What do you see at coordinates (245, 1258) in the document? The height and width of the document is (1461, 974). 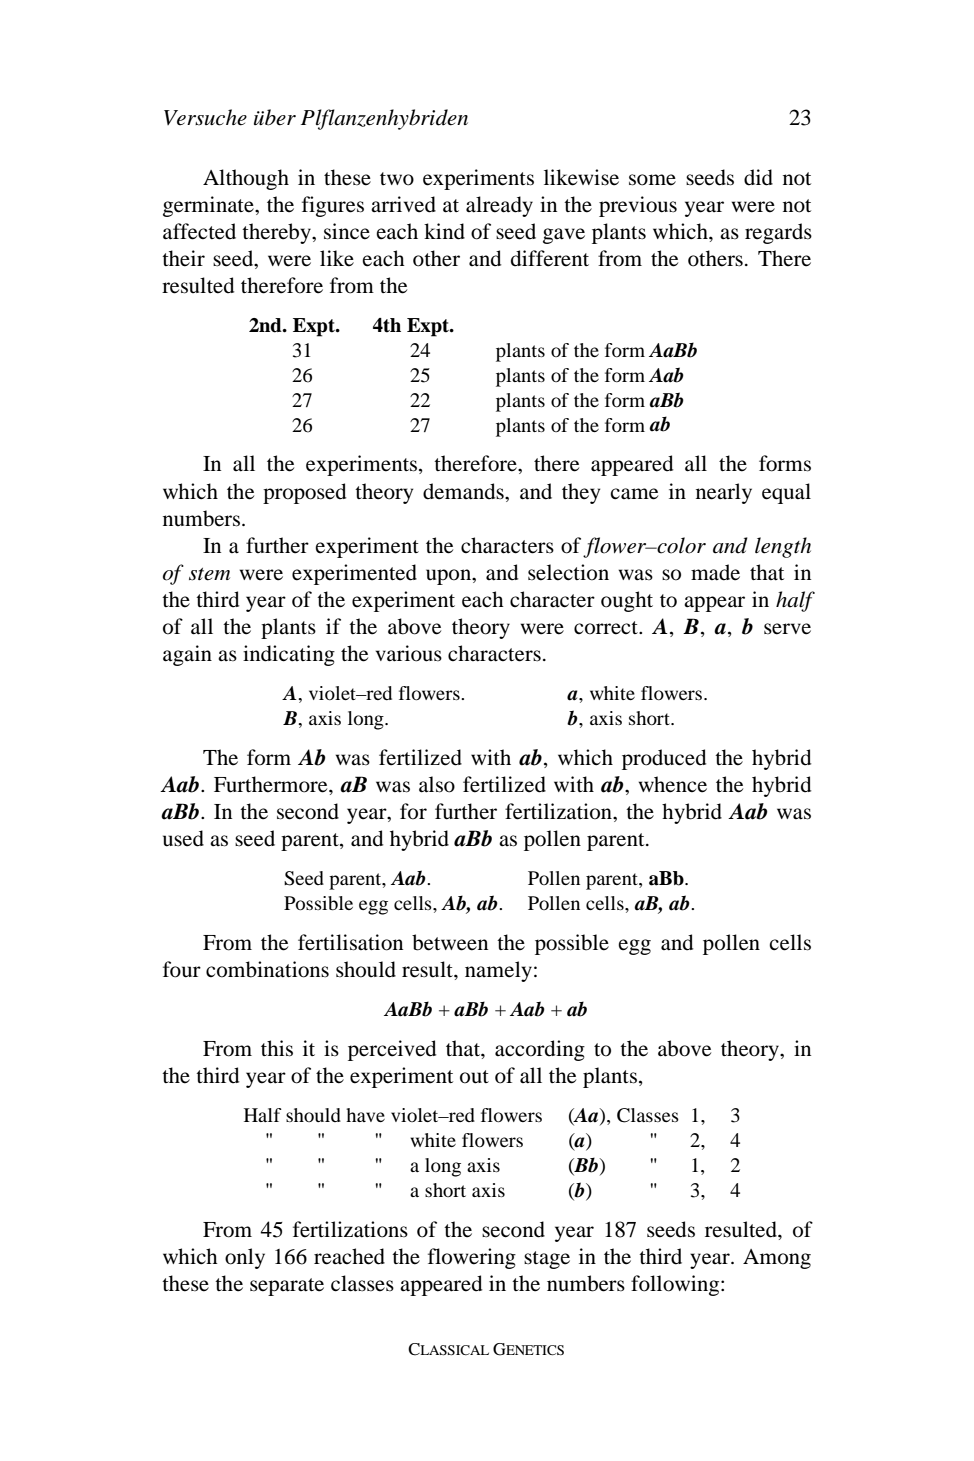 I see `only` at bounding box center [245, 1258].
